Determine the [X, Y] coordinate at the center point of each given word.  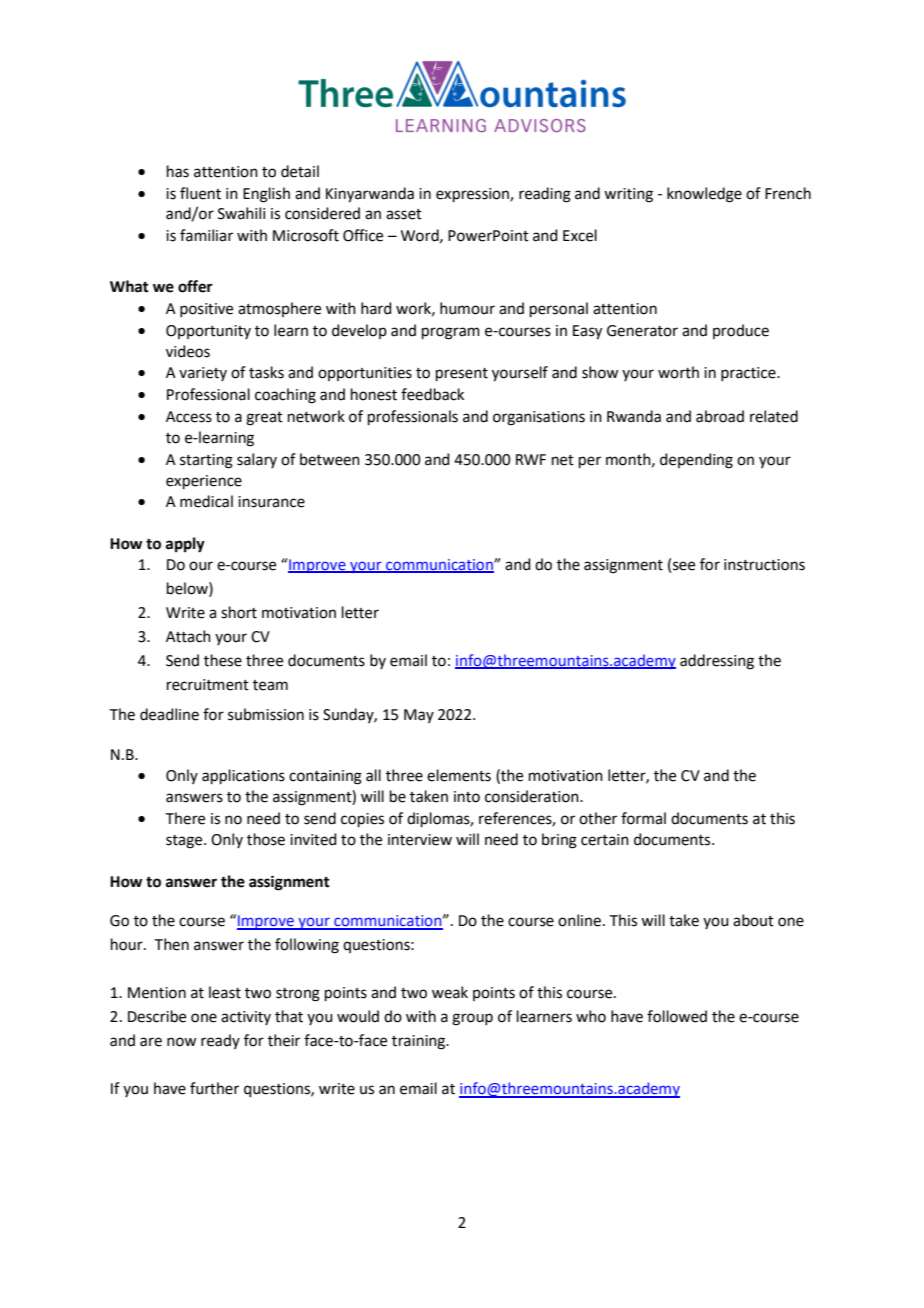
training [420, 1042]
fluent [200, 193]
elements [459, 775]
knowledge [704, 195]
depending [696, 461]
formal [643, 818]
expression [473, 195]
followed [677, 1016]
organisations [539, 418]
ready [220, 1041]
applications [243, 776]
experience [204, 482]
